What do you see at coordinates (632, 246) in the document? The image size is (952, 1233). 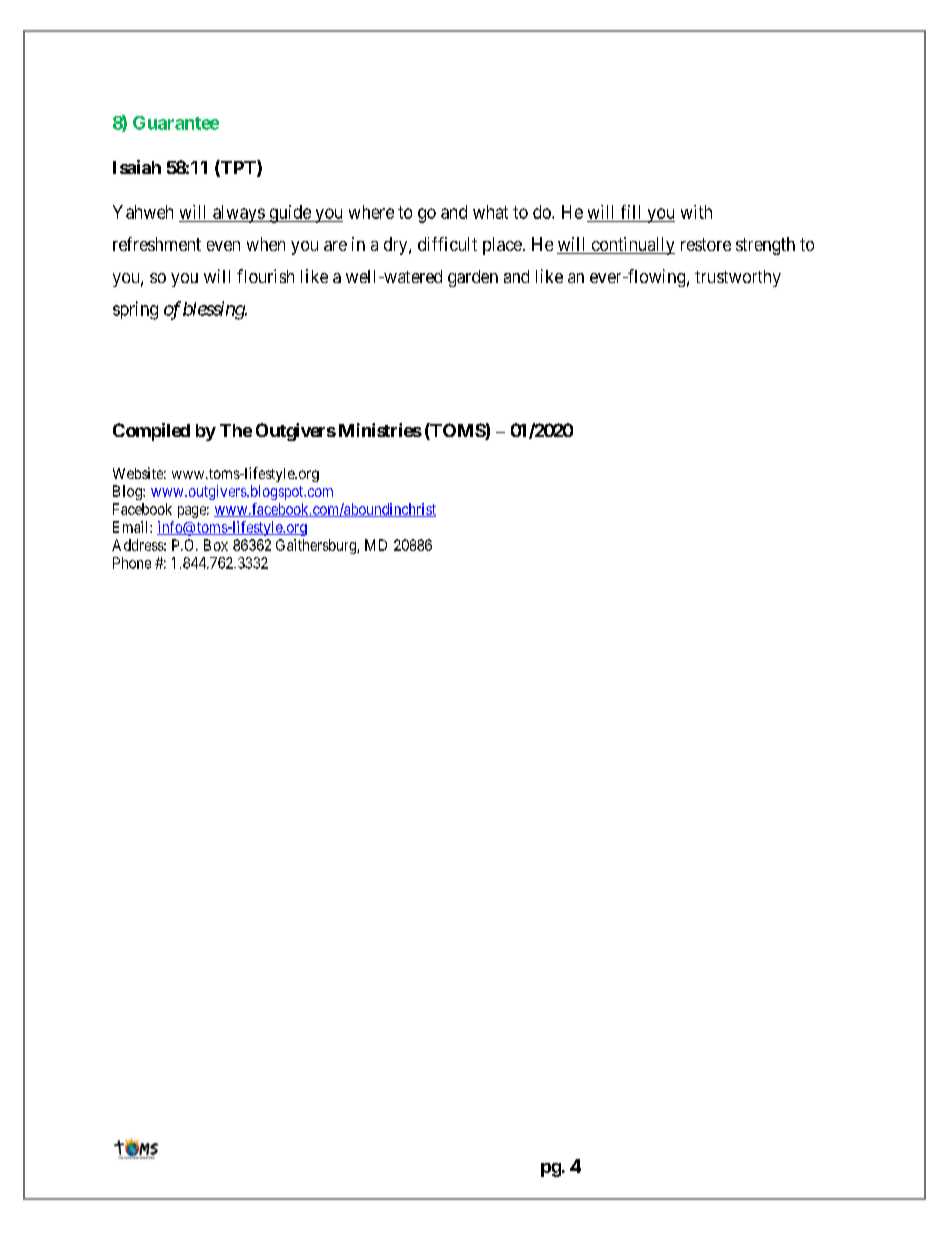 I see `continually` at bounding box center [632, 246].
